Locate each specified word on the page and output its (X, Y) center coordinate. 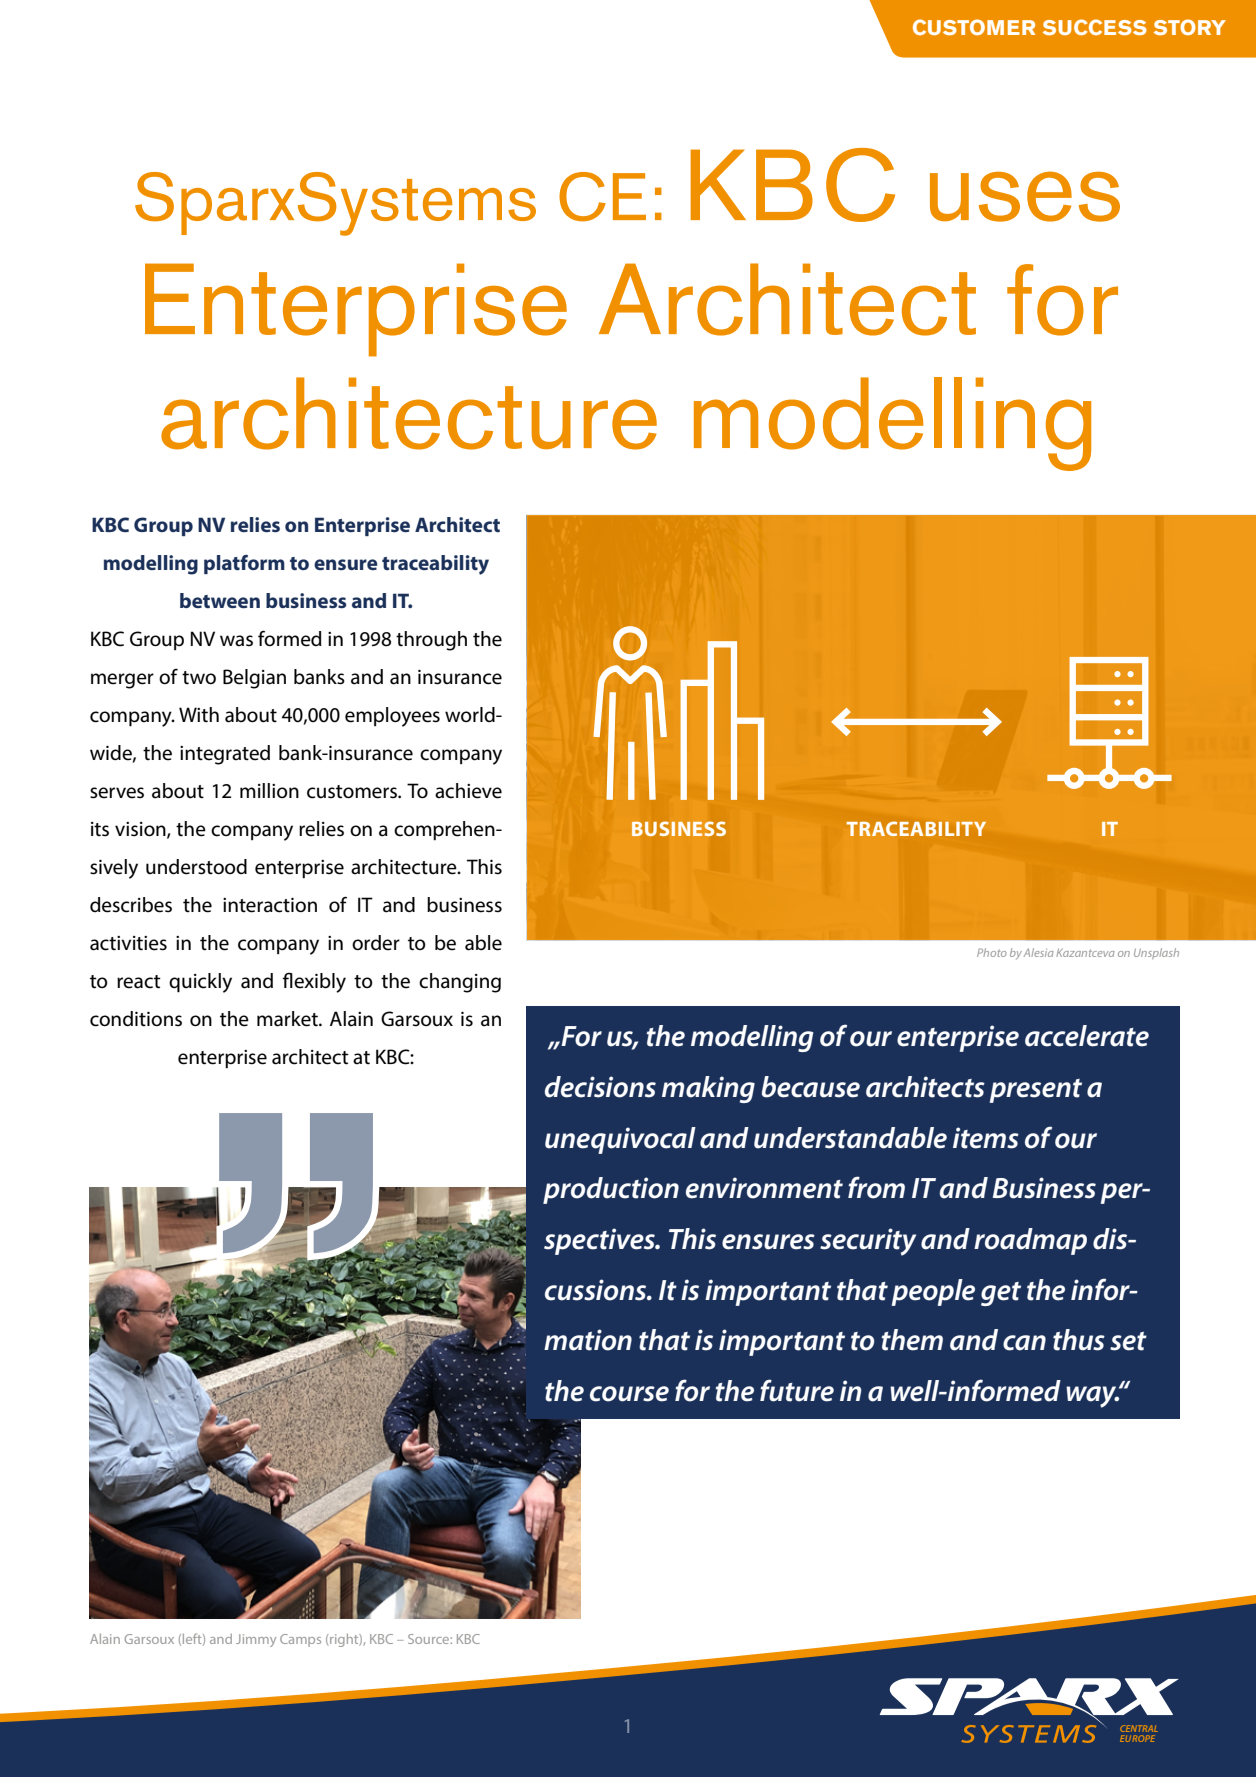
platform (244, 564)
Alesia (1039, 952)
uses (1025, 196)
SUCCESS (1095, 27)
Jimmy (256, 1640)
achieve (468, 791)
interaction (270, 905)
